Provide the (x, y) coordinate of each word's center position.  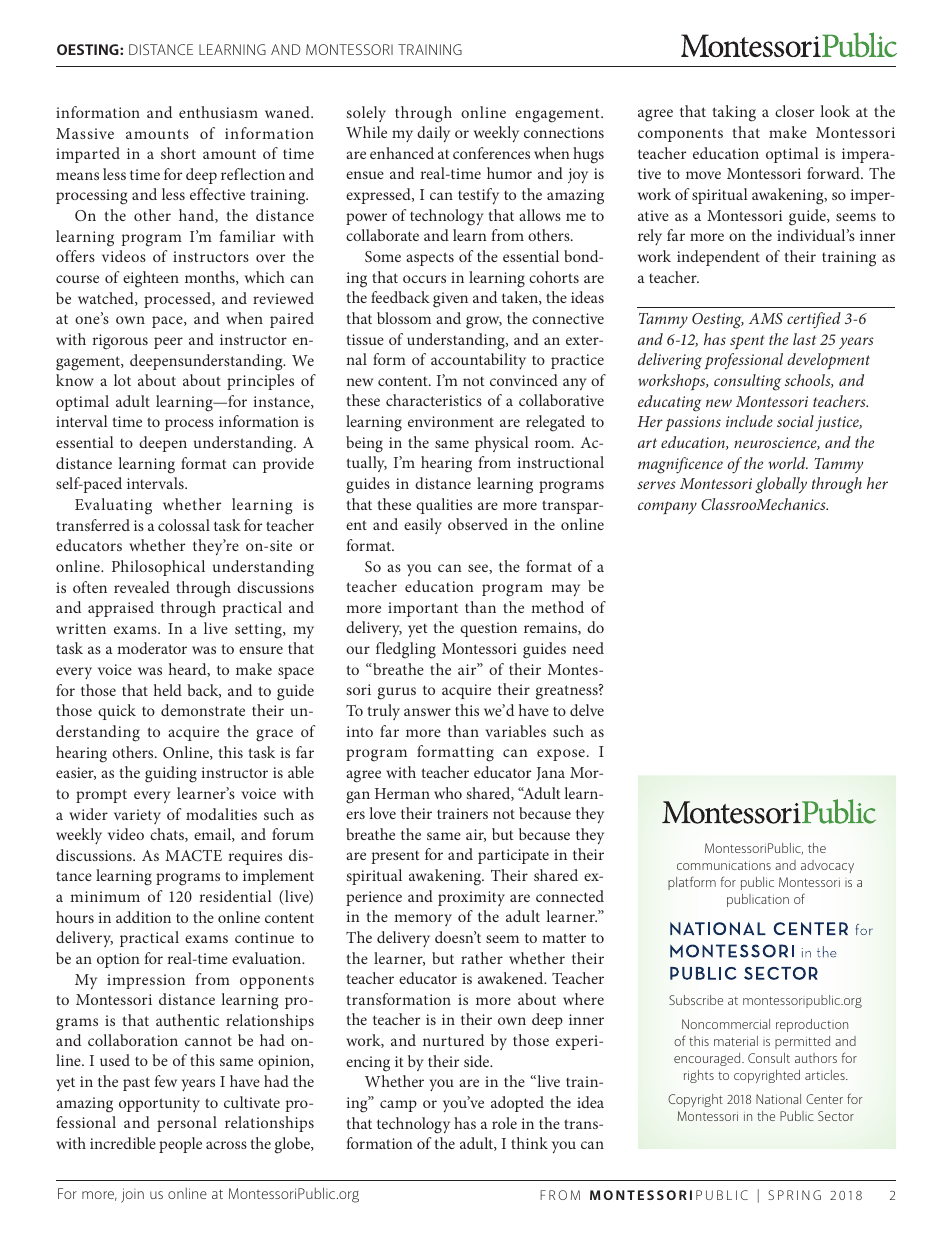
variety (137, 816)
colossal (184, 525)
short (178, 153)
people (180, 1145)
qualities (444, 506)
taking (734, 113)
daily (433, 134)
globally (781, 485)
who (448, 793)
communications (724, 865)
